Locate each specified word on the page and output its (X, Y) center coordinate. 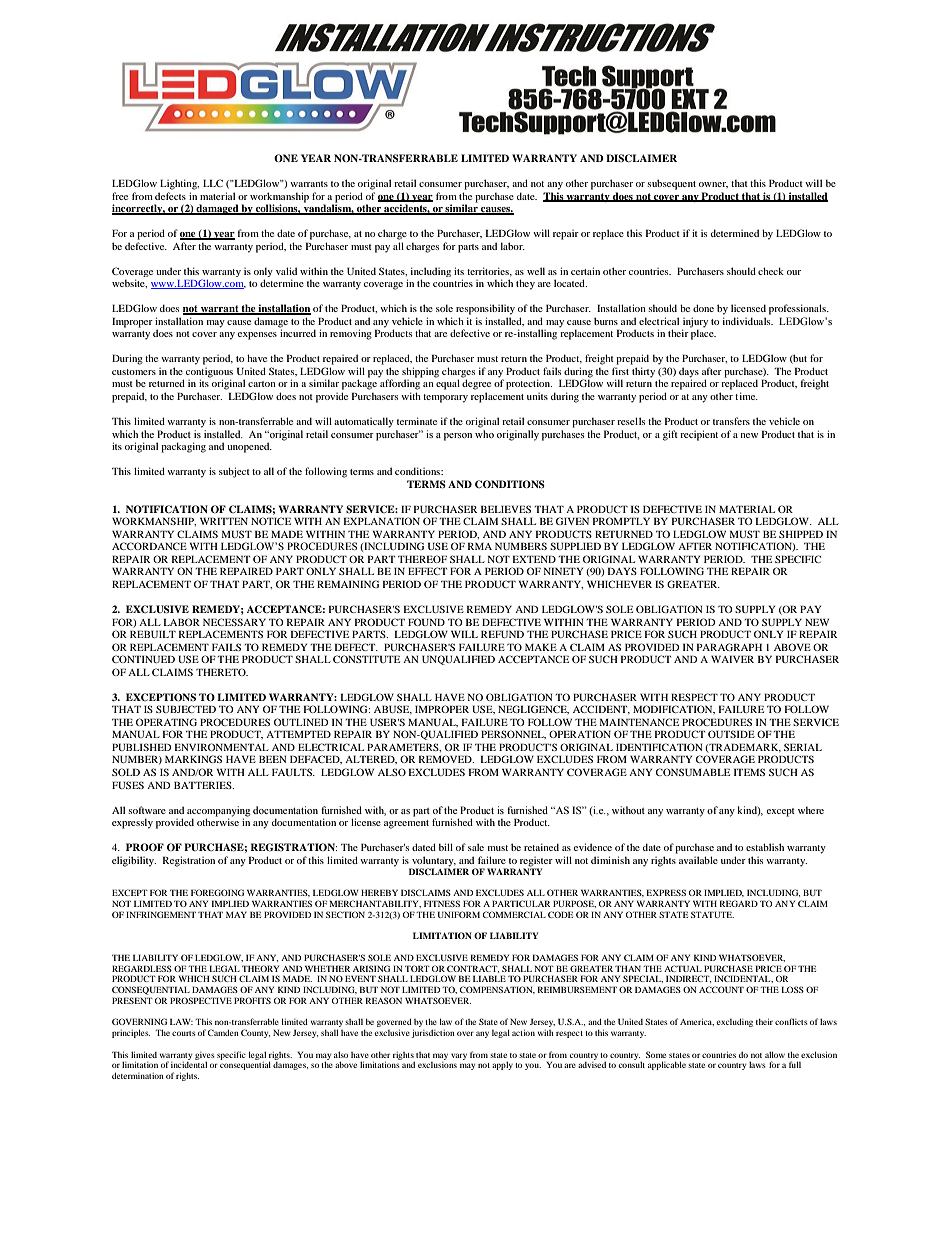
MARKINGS (193, 759)
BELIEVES (506, 509)
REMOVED (446, 759)
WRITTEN (224, 521)
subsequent (671, 184)
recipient (699, 435)
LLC (213, 183)
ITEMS (749, 772)
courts (184, 1033)
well (536, 271)
